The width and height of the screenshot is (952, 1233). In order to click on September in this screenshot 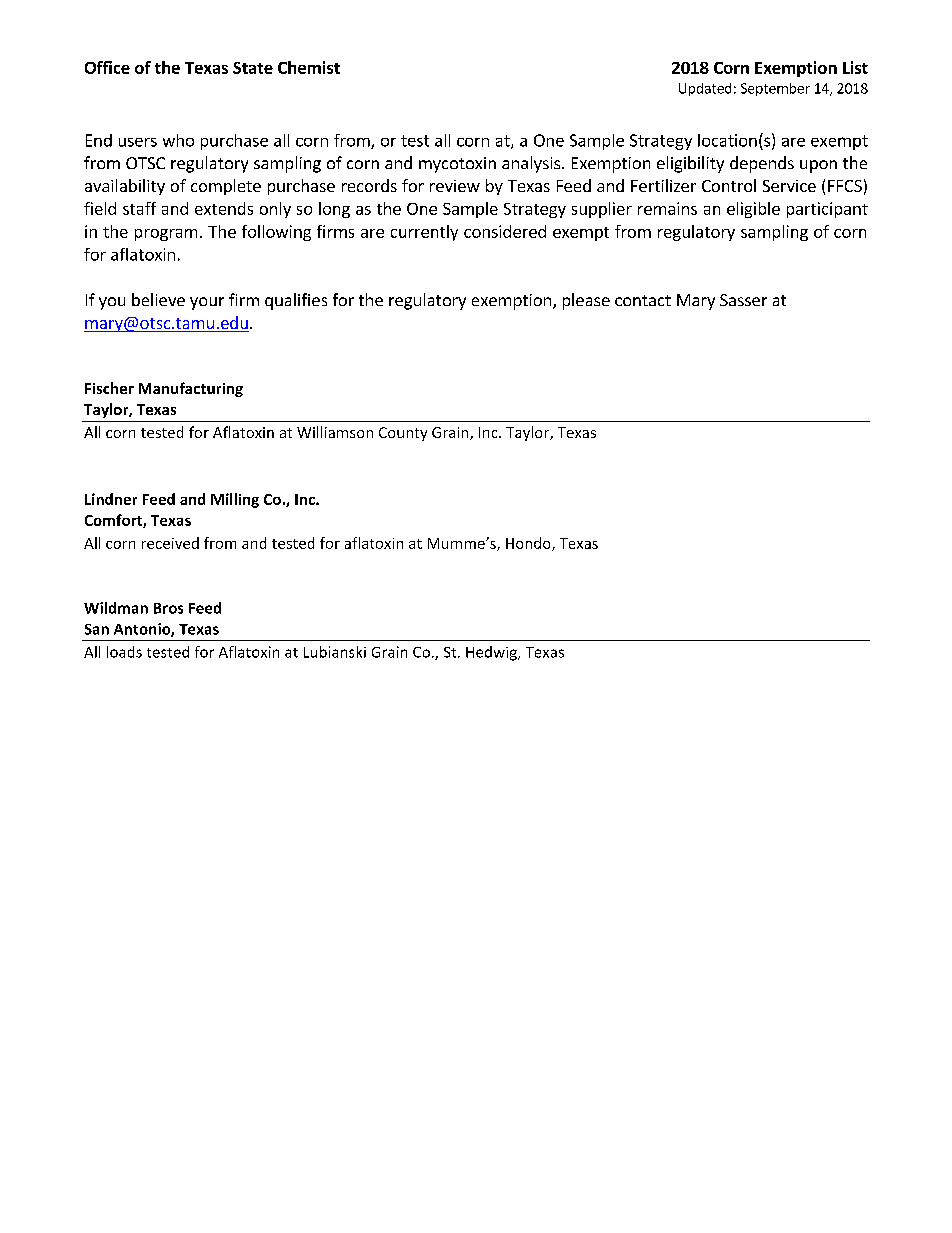, I will do `click(775, 89)`.
